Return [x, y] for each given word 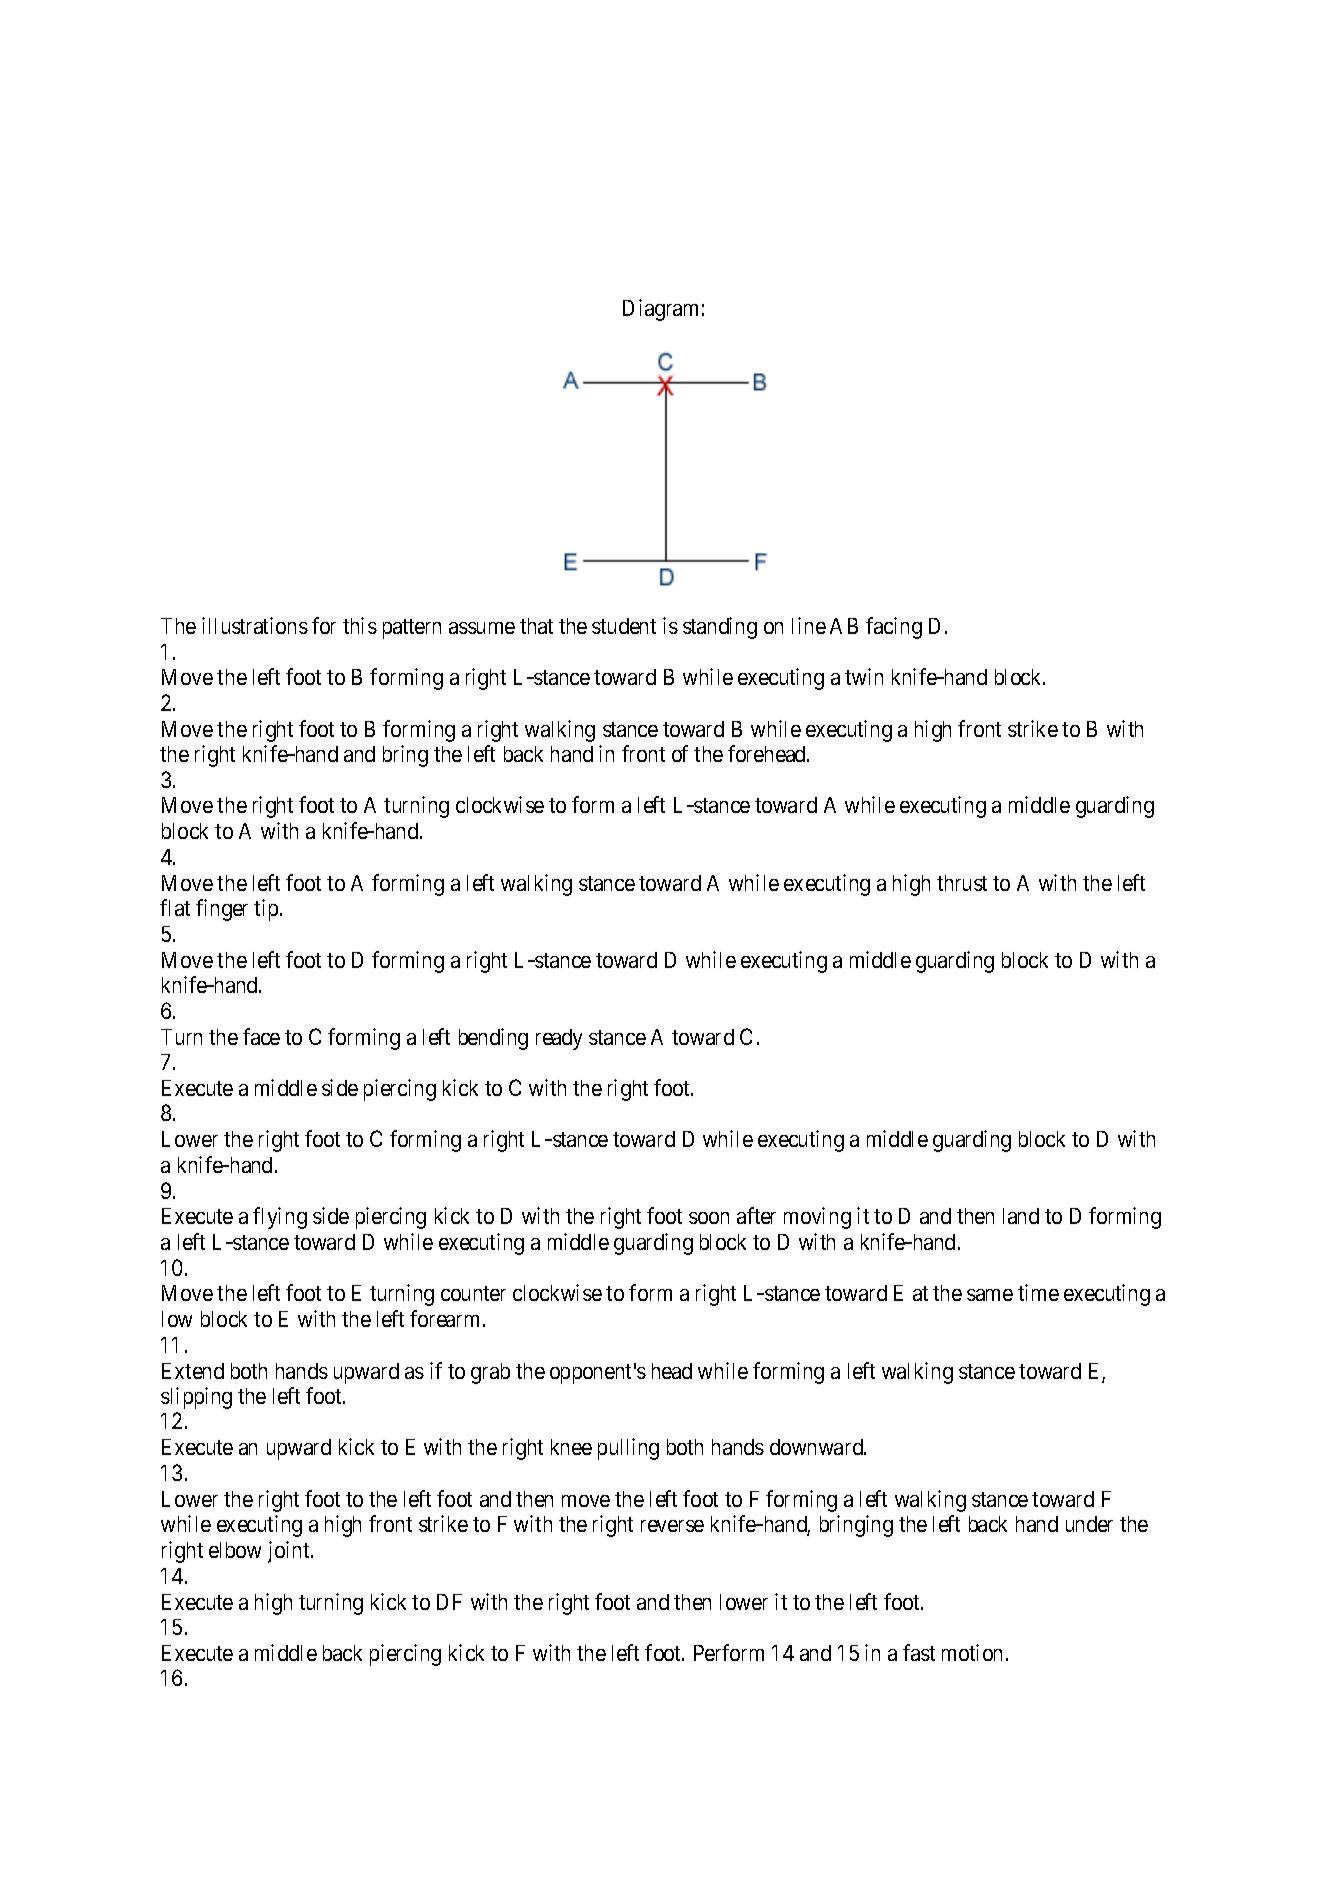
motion [972, 1652]
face [261, 1036]
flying [280, 1218]
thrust [962, 883]
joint [290, 1552]
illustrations [255, 625]
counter [473, 1293]
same [990, 1295]
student [624, 626]
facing [894, 628]
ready [559, 1039]
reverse [672, 1526]
